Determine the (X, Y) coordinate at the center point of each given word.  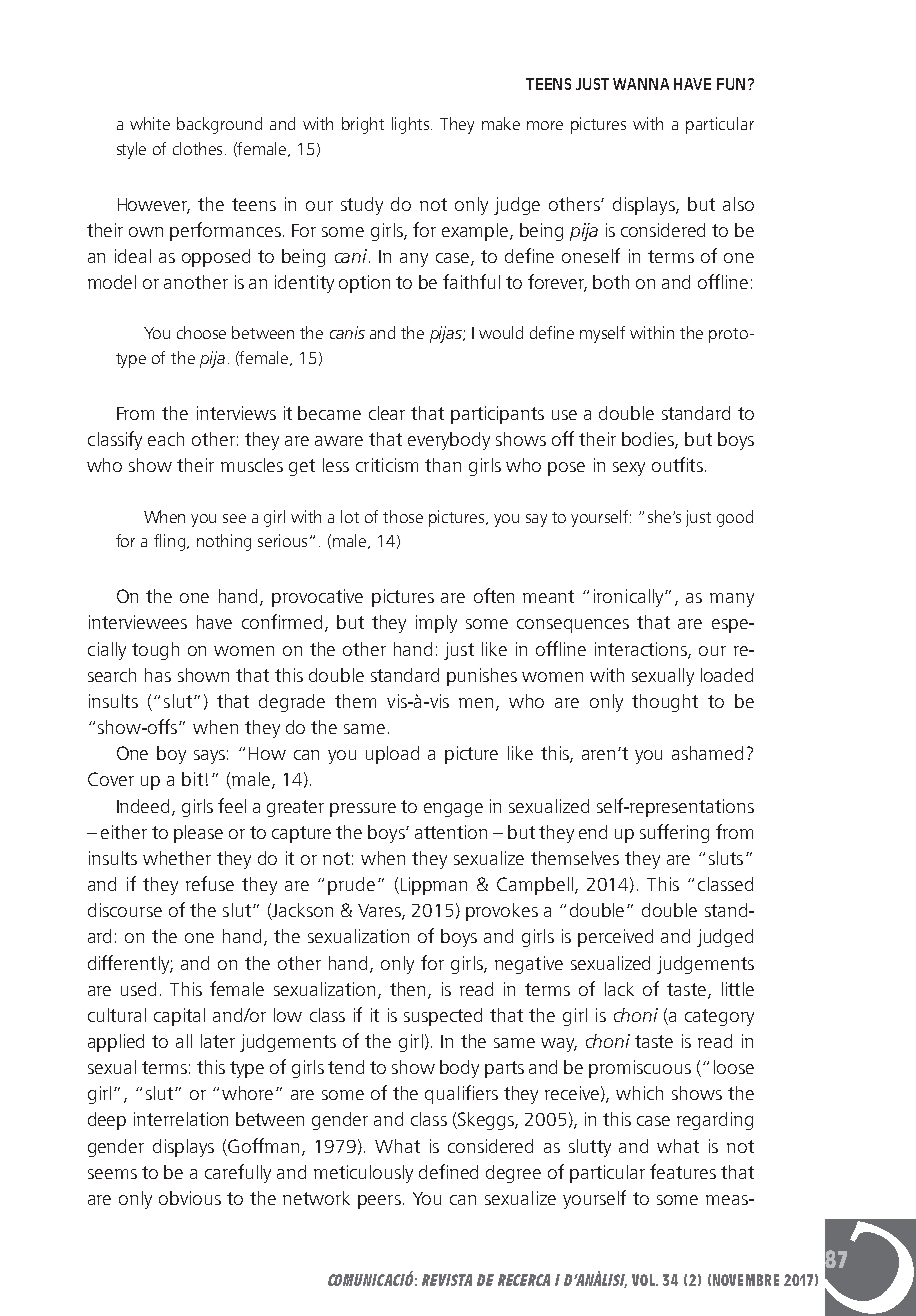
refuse (210, 883)
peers (379, 1202)
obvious (190, 1198)
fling (171, 542)
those (403, 516)
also (738, 204)
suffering (674, 833)
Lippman (432, 886)
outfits (677, 464)
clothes (199, 148)
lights (412, 125)
